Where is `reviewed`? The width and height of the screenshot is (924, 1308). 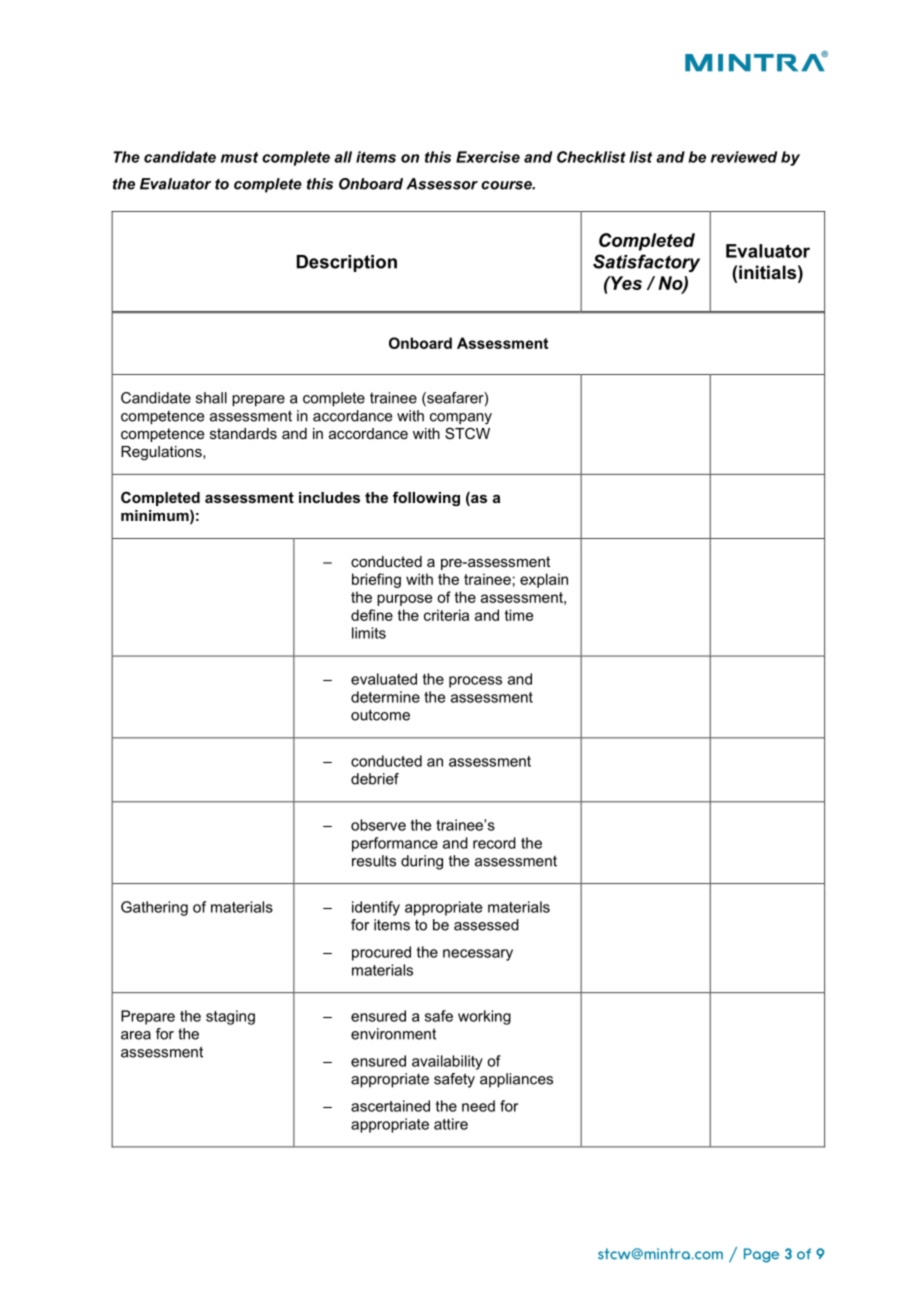
reviewed is located at coordinates (744, 157).
